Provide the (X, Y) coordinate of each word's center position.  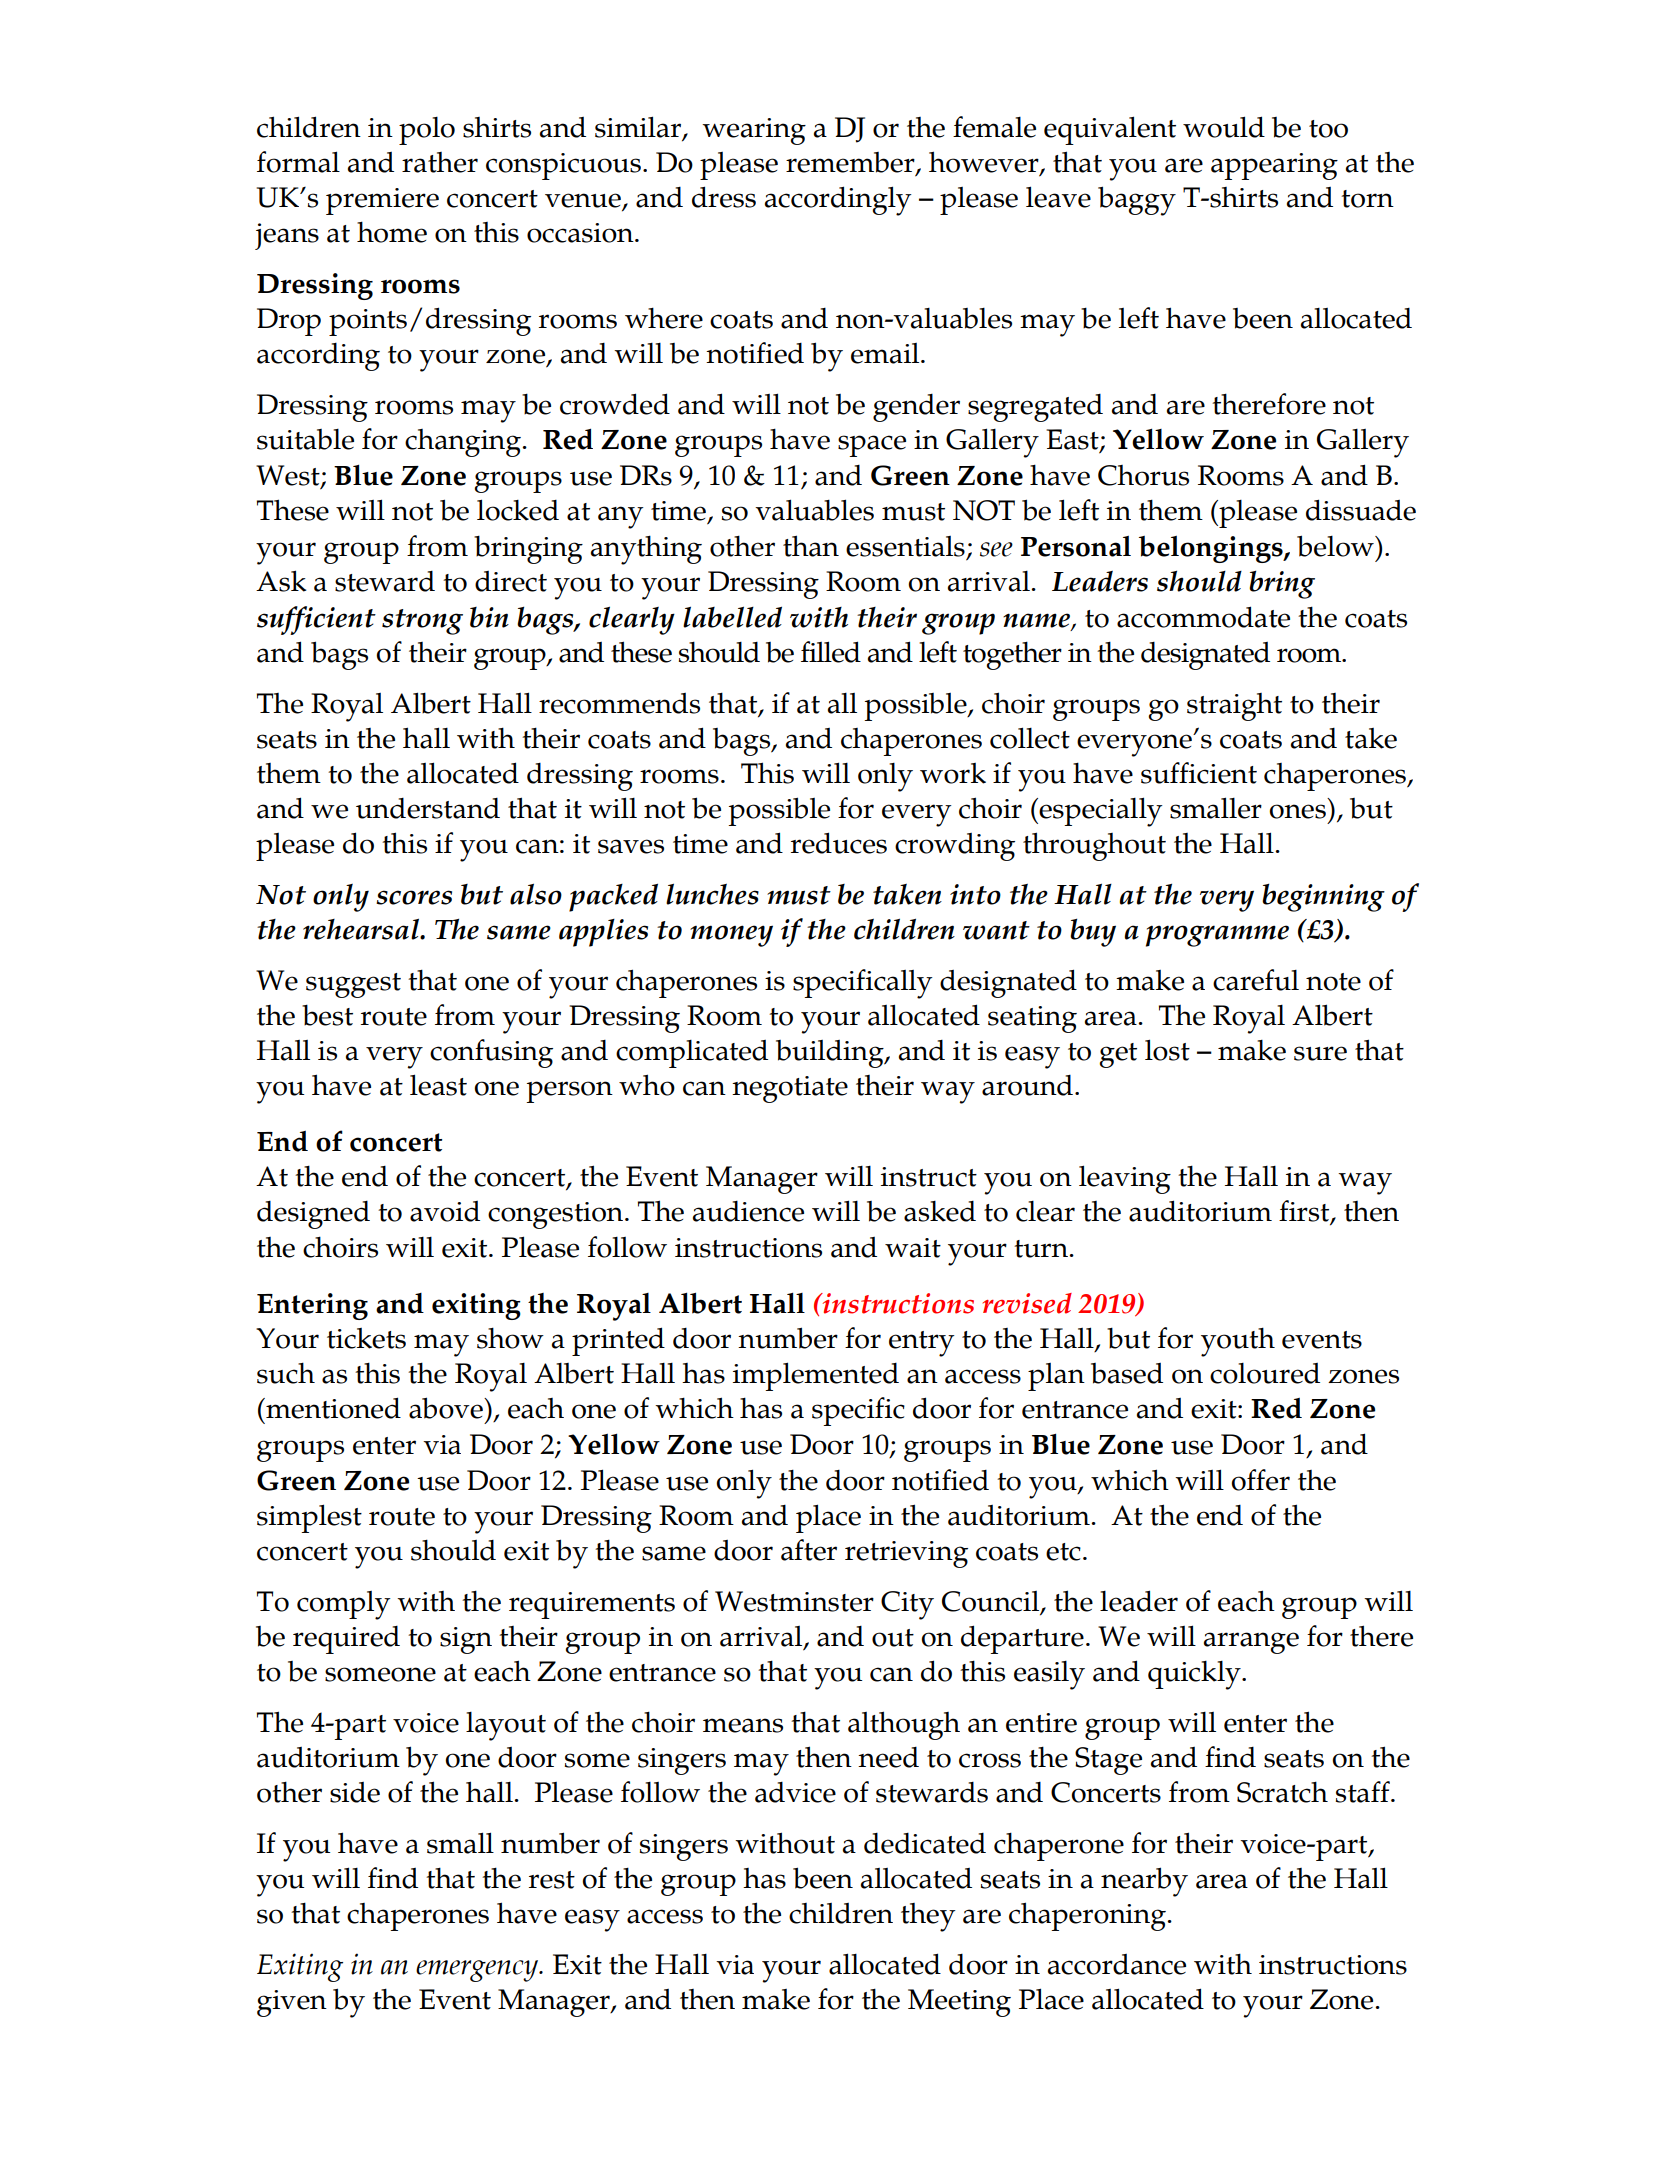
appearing (1274, 166)
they (928, 1917)
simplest (309, 1518)
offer (1260, 1480)
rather (440, 162)
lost (1167, 1050)
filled (831, 652)
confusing (491, 1053)
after (809, 1550)
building (831, 1054)
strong (422, 622)
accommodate (1203, 617)
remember (851, 163)
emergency (478, 1971)
